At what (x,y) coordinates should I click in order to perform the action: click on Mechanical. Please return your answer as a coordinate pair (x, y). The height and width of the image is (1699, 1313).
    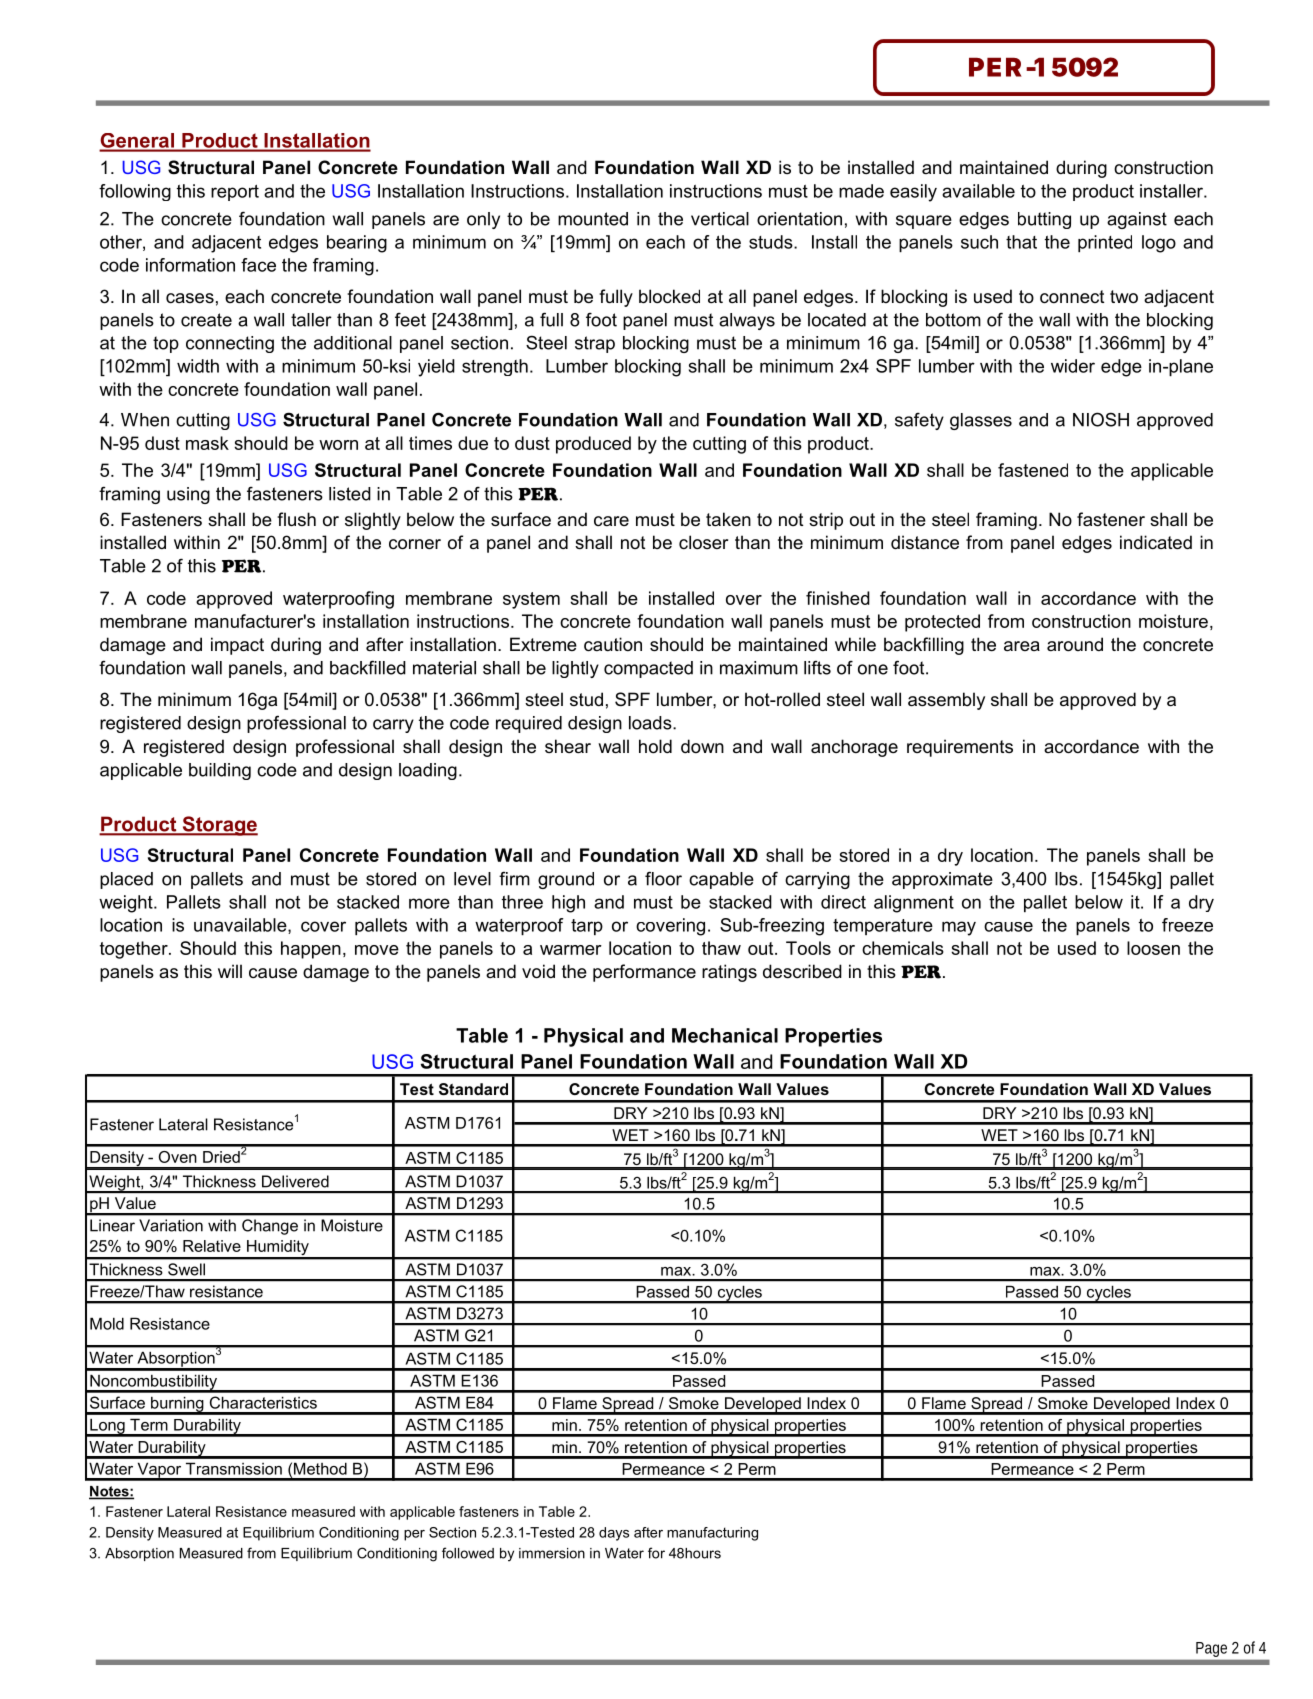
    Looking at the image, I should click on (725, 1035).
